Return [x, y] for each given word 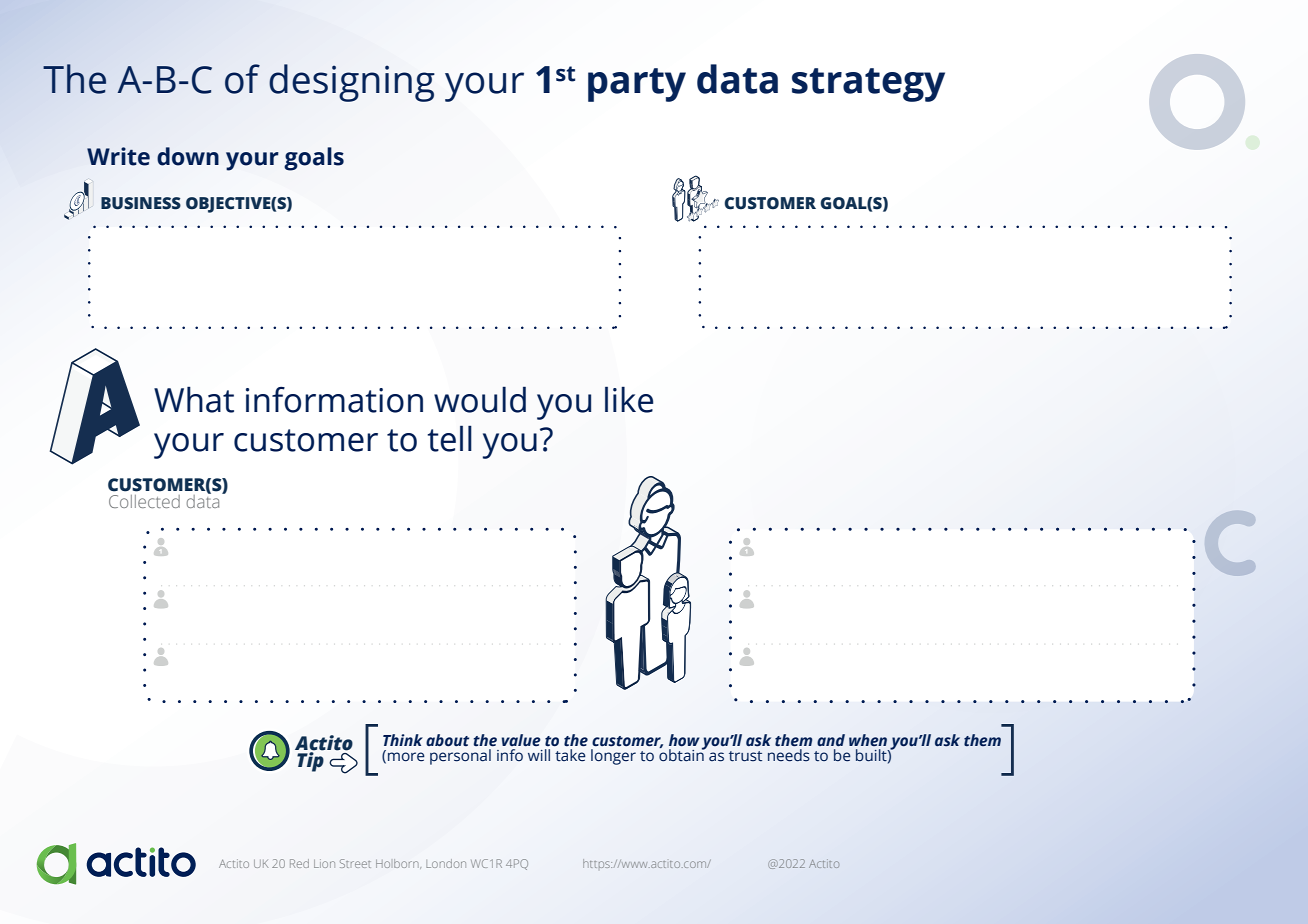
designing [352, 83]
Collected [144, 501]
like [629, 399]
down [188, 156]
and [831, 740]
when [868, 740]
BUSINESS [141, 203]
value [521, 740]
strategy [868, 85]
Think [403, 740]
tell [450, 438]
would [480, 399]
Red [299, 863]
